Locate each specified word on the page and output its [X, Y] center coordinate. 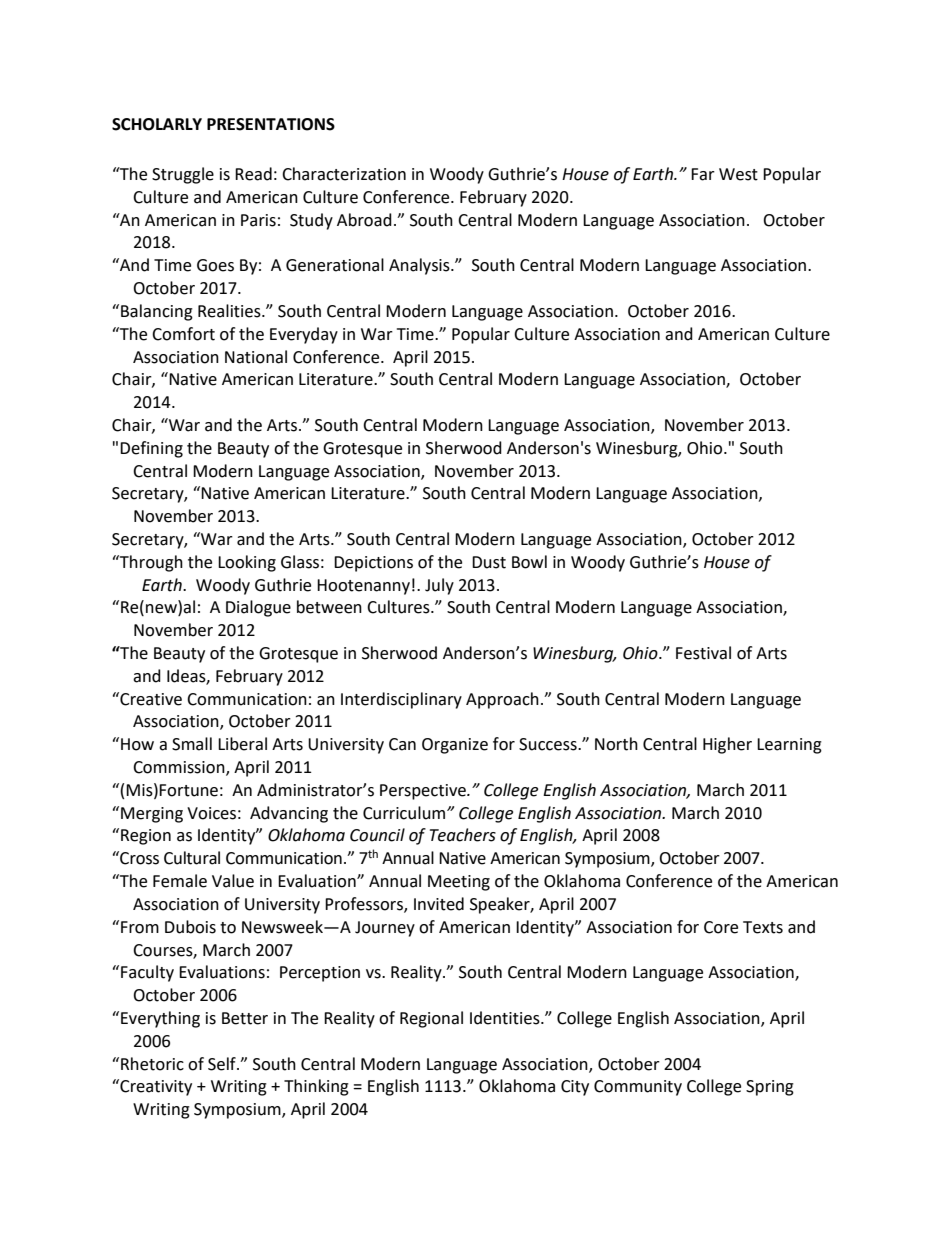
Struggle [183, 175]
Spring [770, 1088]
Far [703, 174]
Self [223, 1064]
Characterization [344, 174]
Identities [506, 1018]
